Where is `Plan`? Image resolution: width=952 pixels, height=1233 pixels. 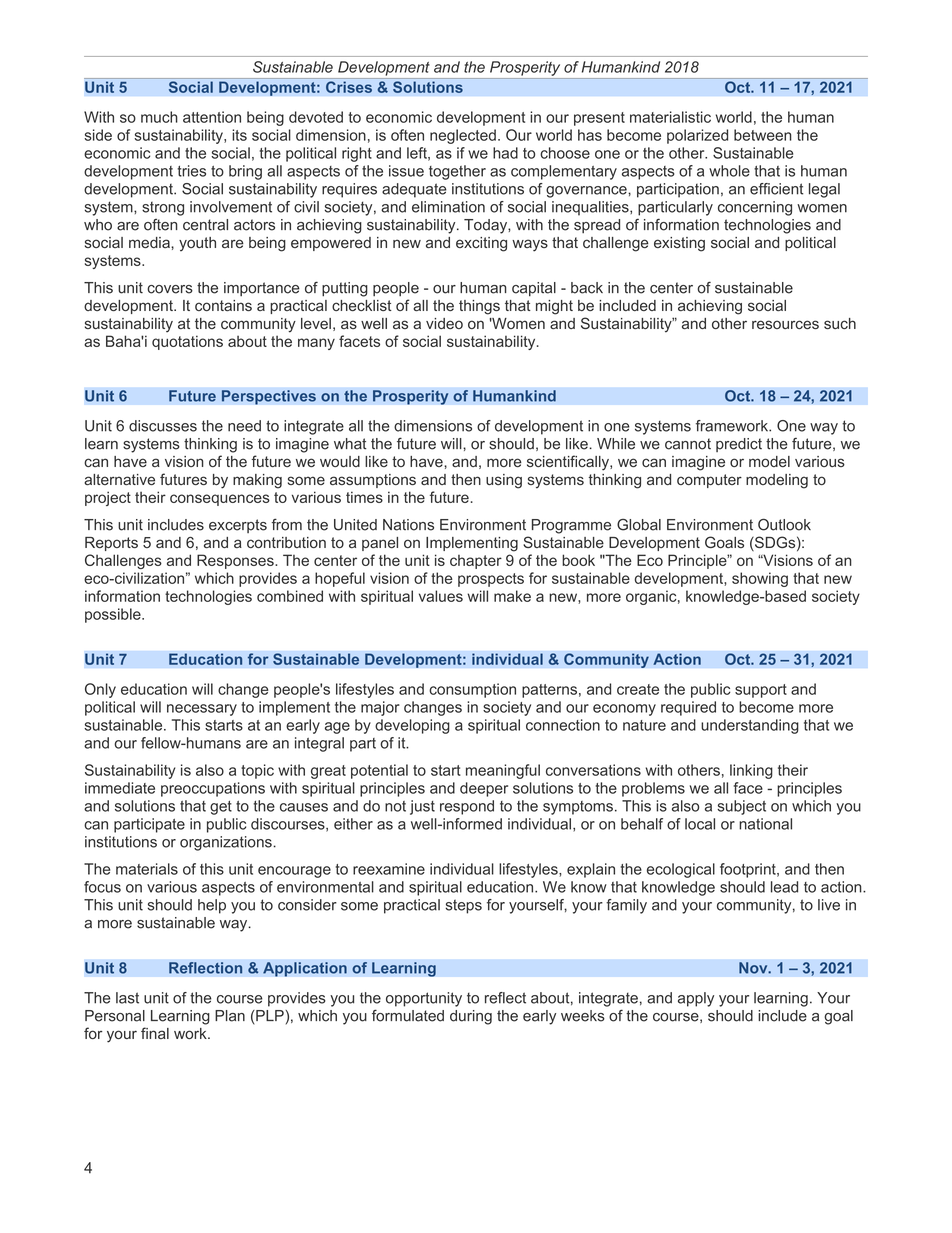
Plan is located at coordinates (230, 1016).
